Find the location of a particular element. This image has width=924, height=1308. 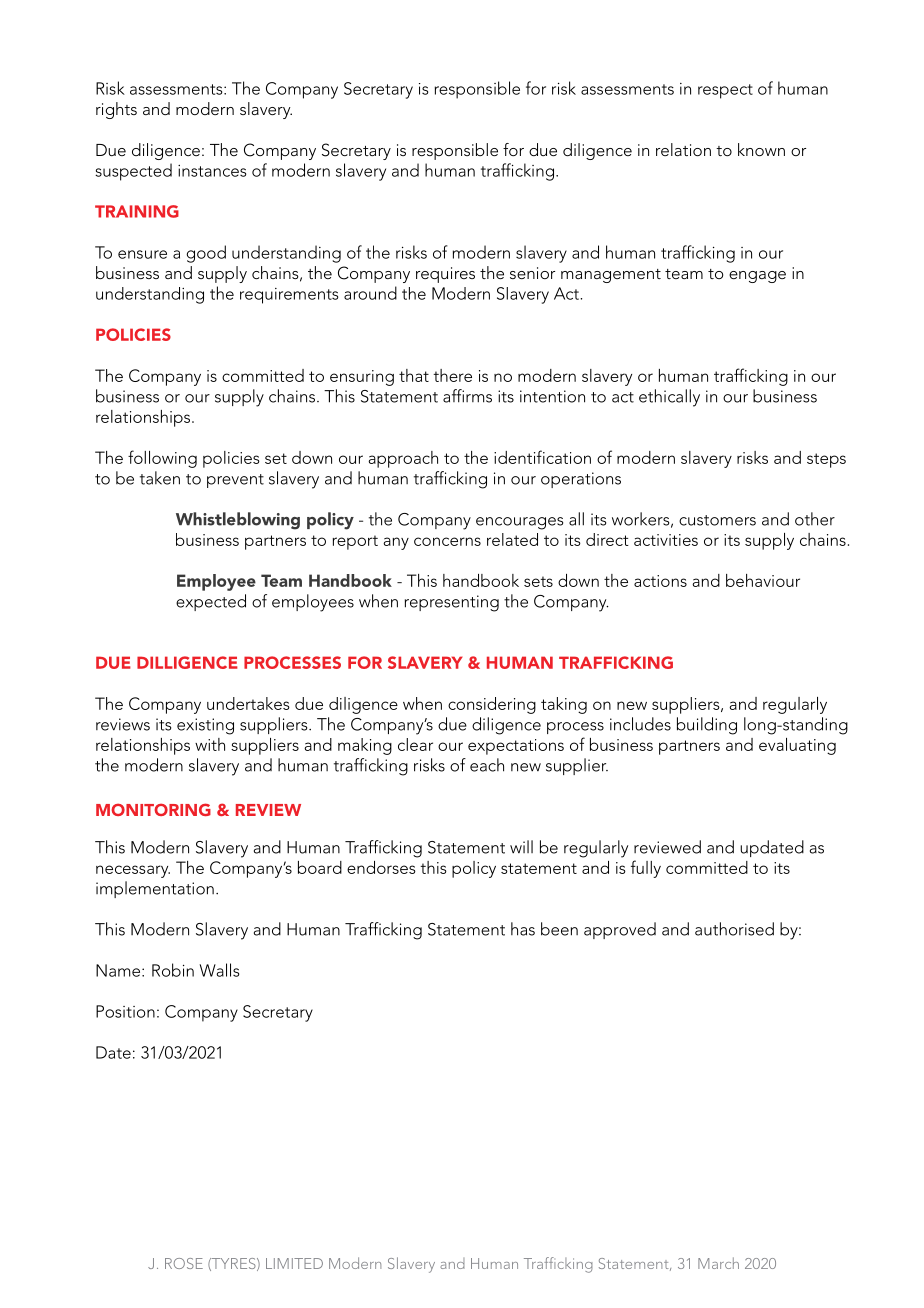

will is located at coordinates (521, 847).
